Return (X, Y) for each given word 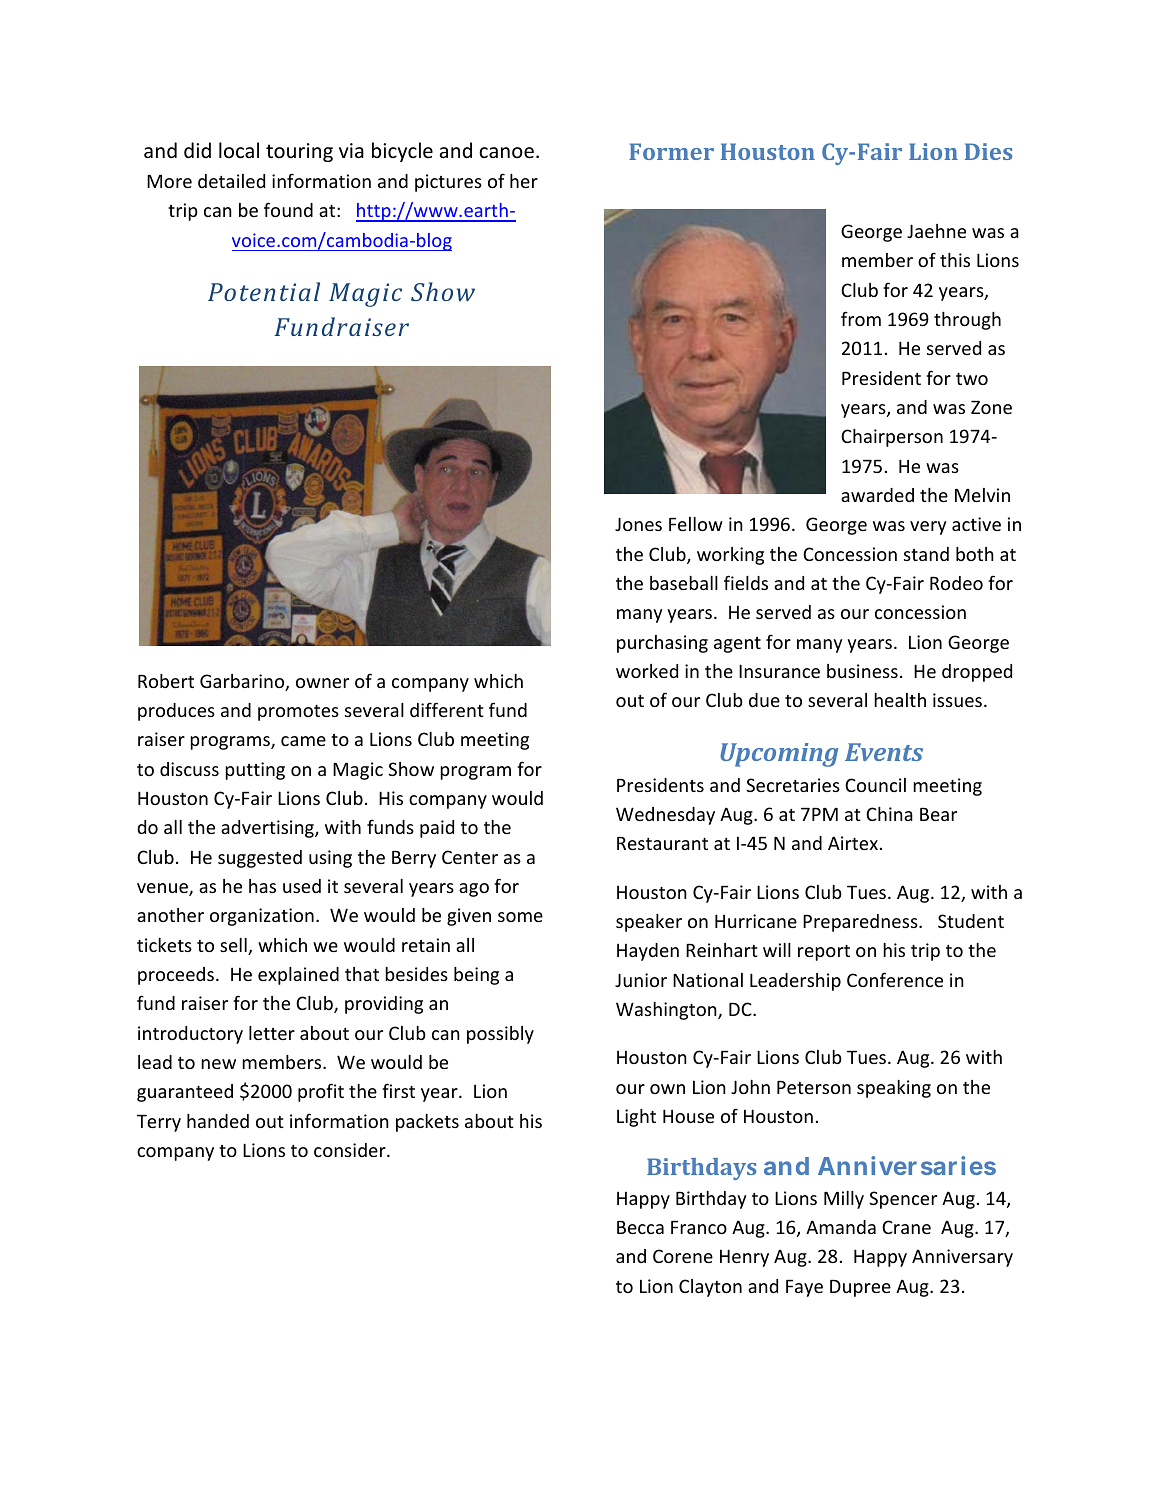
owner (322, 683)
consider (351, 1150)
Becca (640, 1227)
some (520, 917)
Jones (638, 524)
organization (262, 917)
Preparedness (861, 923)
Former (671, 151)
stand (926, 554)
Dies (988, 151)
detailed (231, 181)
